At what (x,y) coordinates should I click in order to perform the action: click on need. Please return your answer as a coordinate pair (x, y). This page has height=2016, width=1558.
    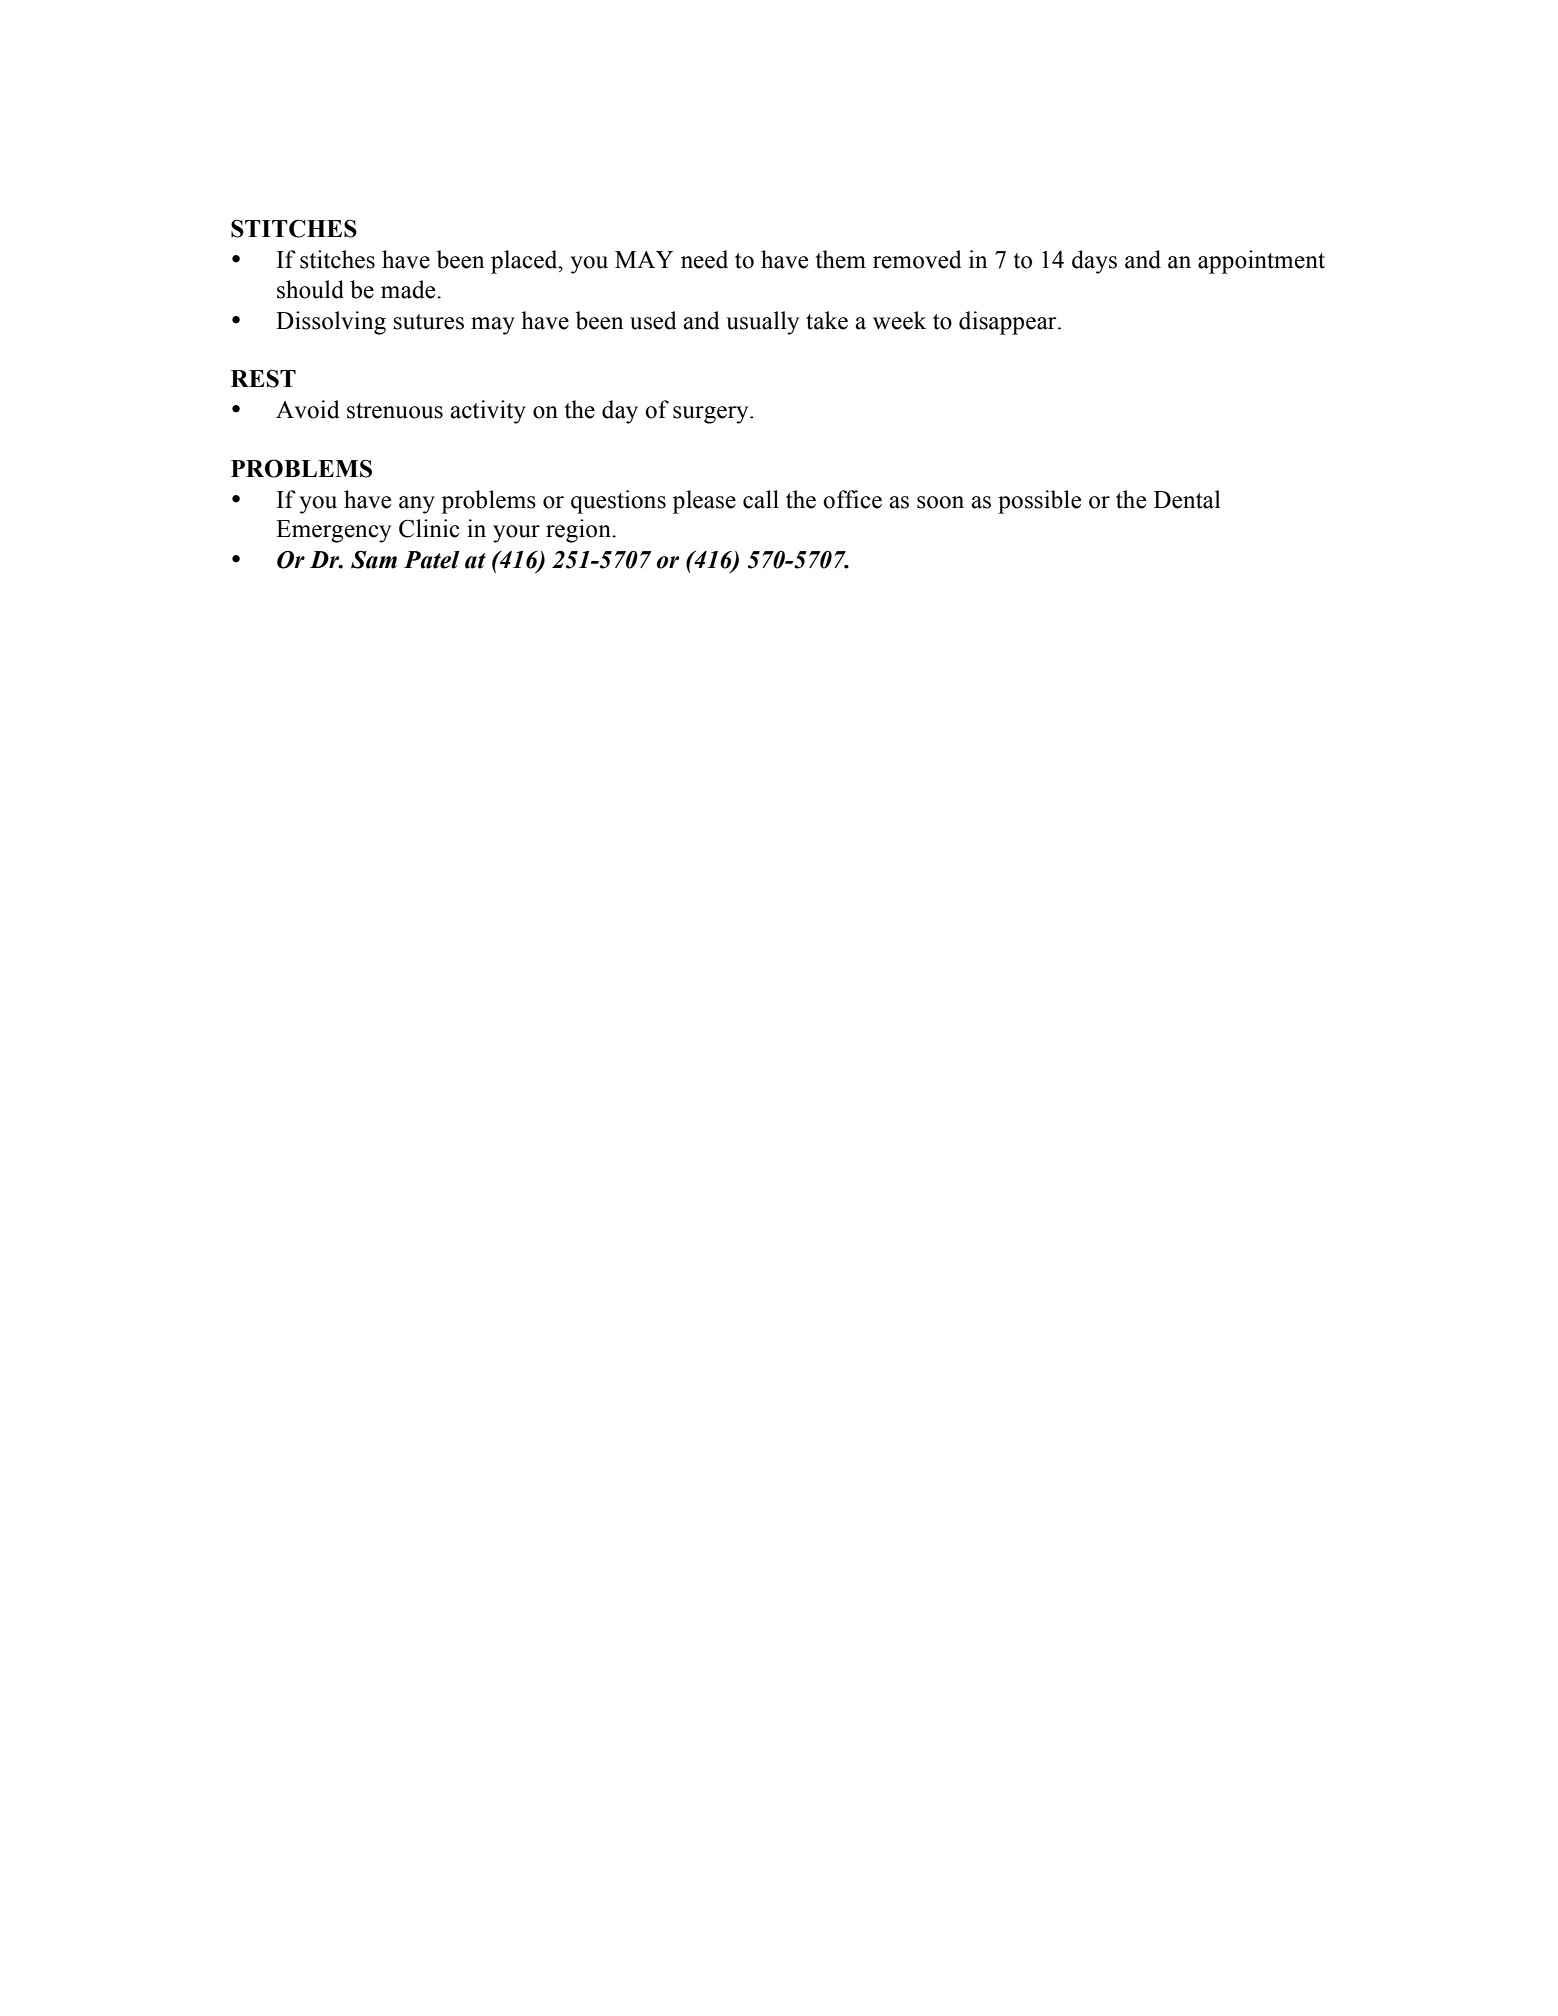
    Looking at the image, I should click on (704, 259).
